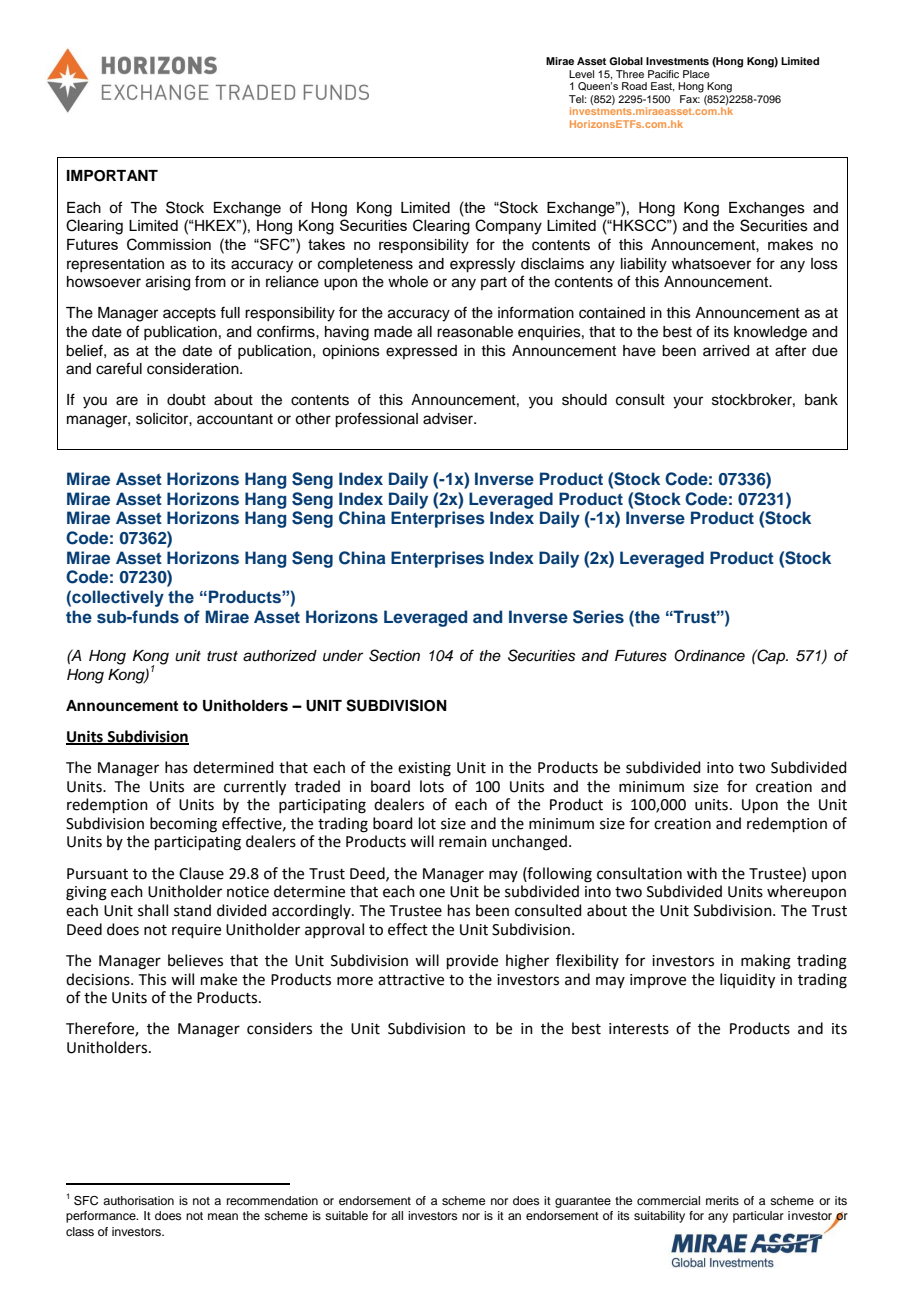  Describe the element at coordinates (722, 1200) in the screenshot. I see `merits` at that location.
